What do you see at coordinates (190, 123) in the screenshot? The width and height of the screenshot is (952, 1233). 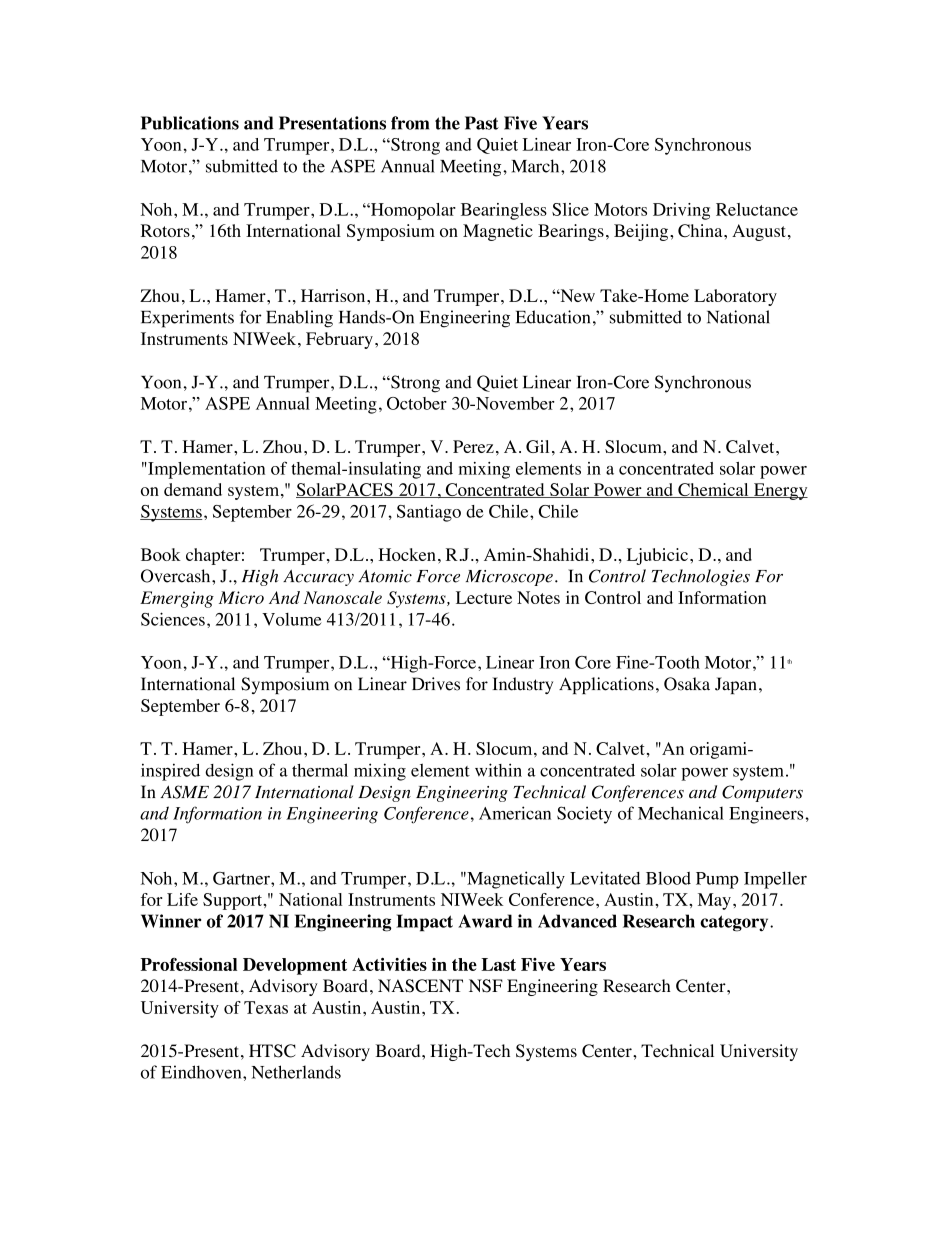 I see `Publications` at bounding box center [190, 123].
